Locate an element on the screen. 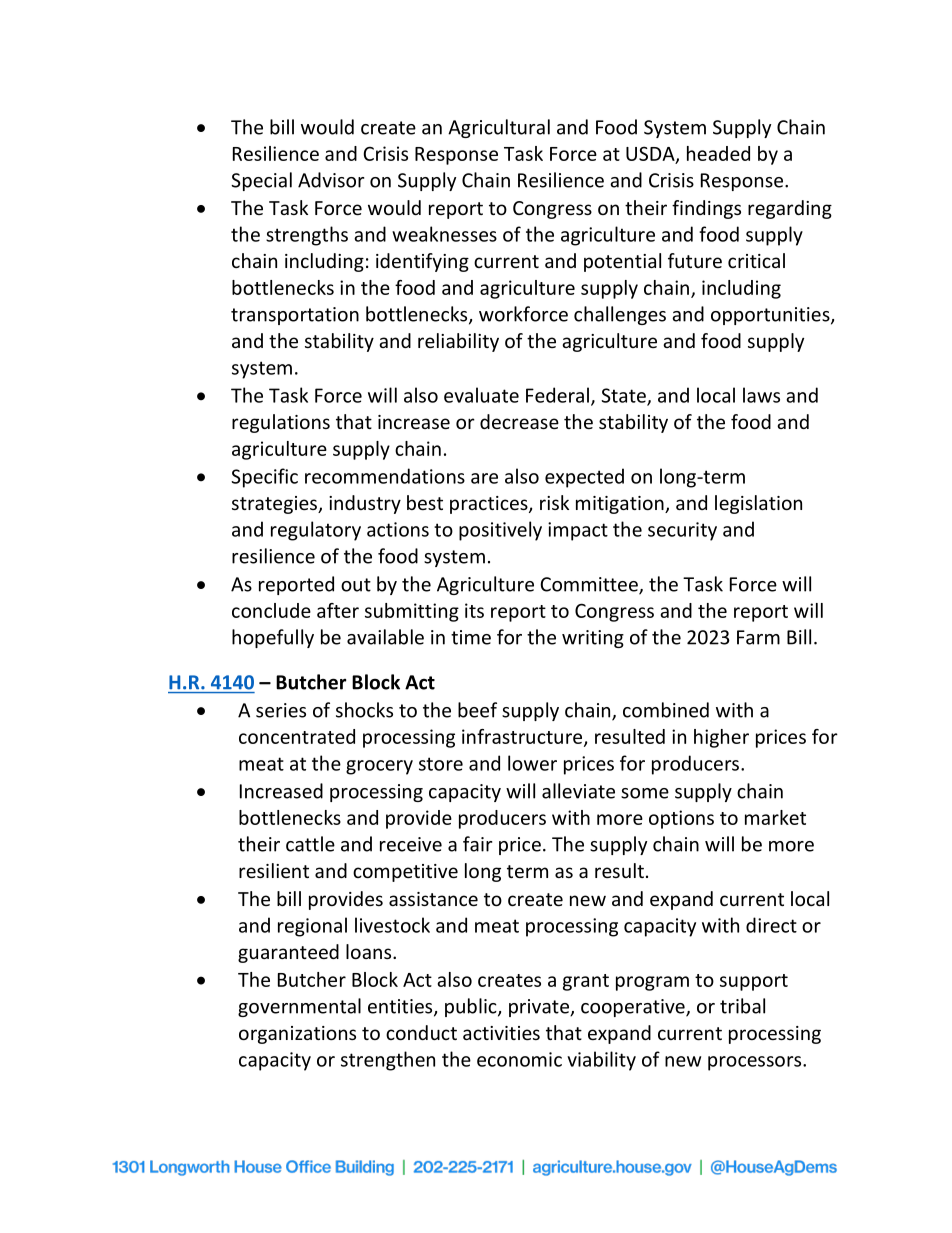 The height and width of the screenshot is (1233, 952). concentrated is located at coordinates (297, 736).
